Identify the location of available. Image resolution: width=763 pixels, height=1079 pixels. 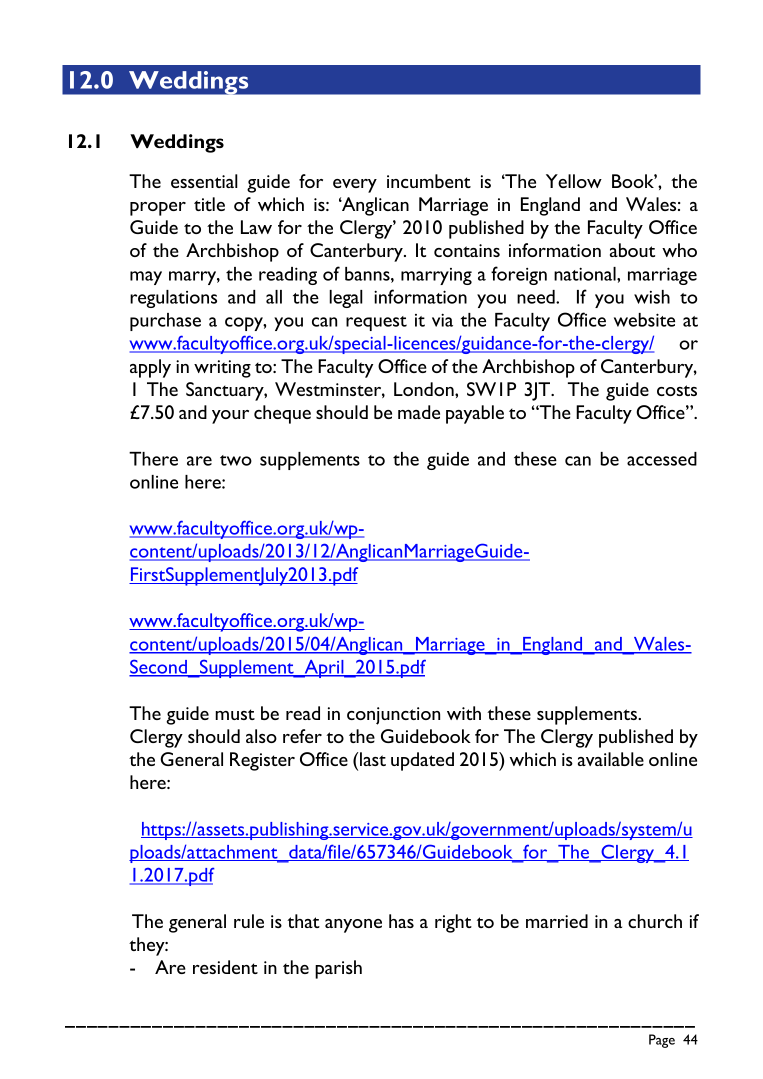
(611, 759).
